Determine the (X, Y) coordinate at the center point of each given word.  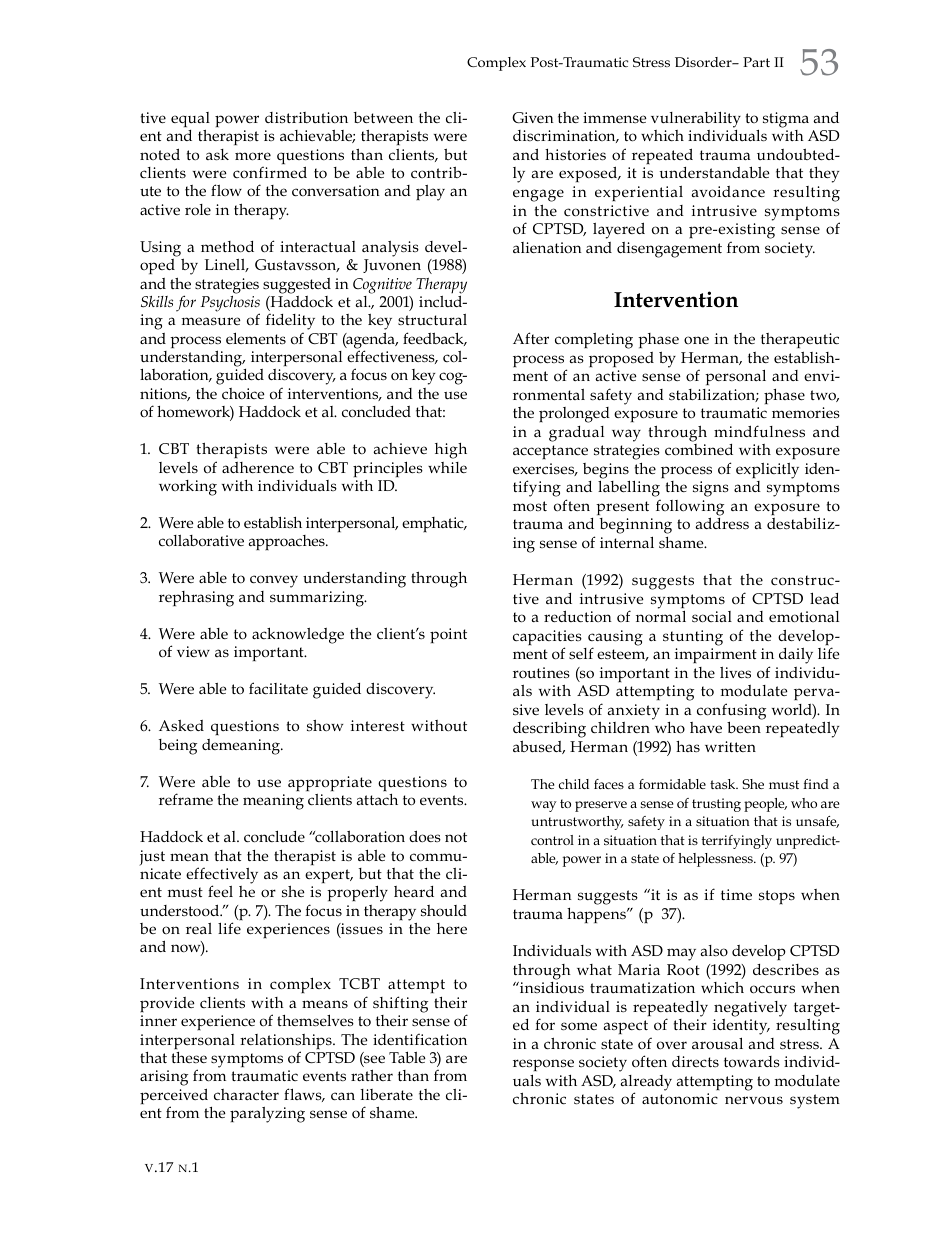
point (448, 635)
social (712, 617)
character (246, 1094)
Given (533, 117)
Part (756, 62)
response (543, 1065)
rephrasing (196, 599)
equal (190, 119)
